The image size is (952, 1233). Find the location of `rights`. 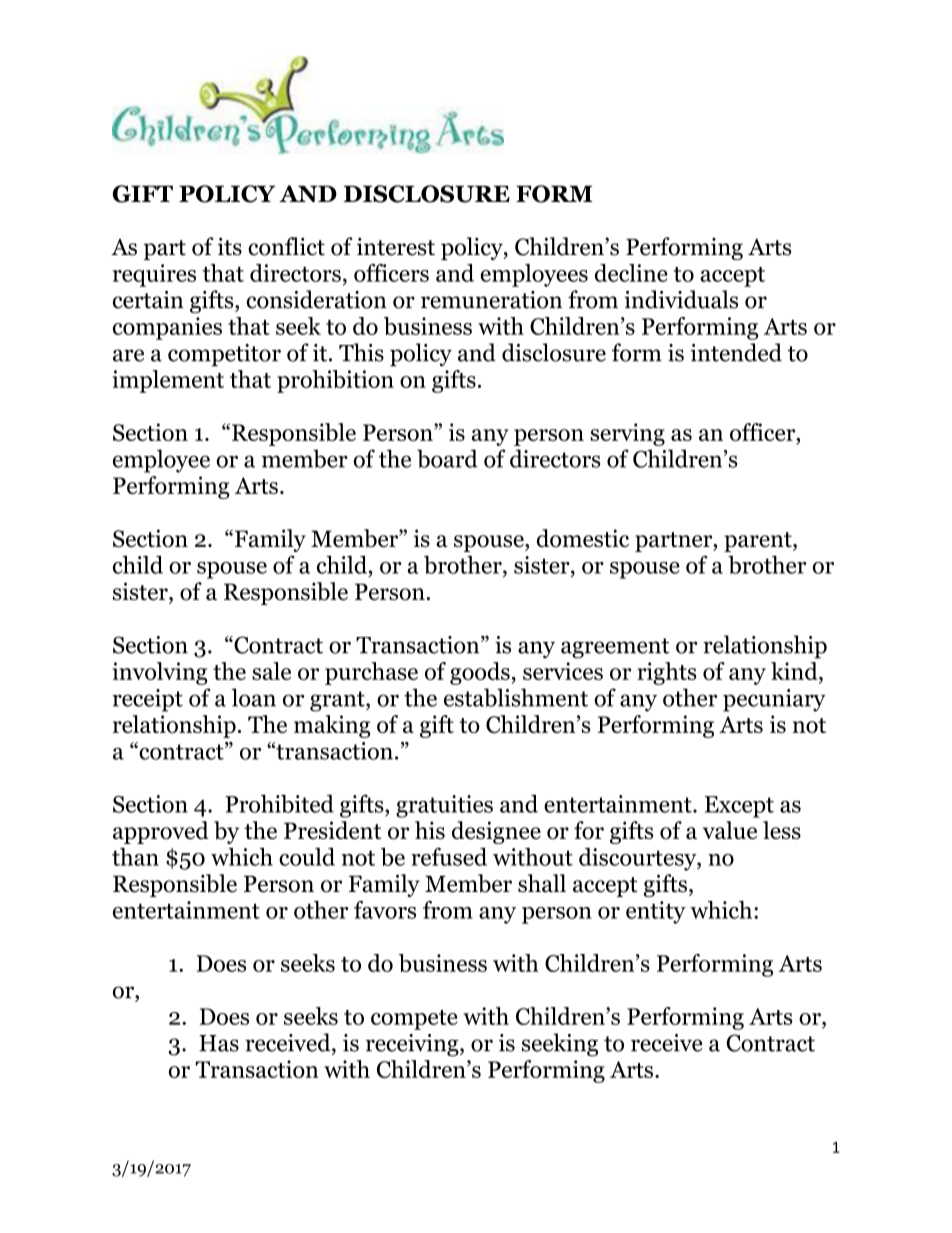

rights is located at coordinates (666, 673).
